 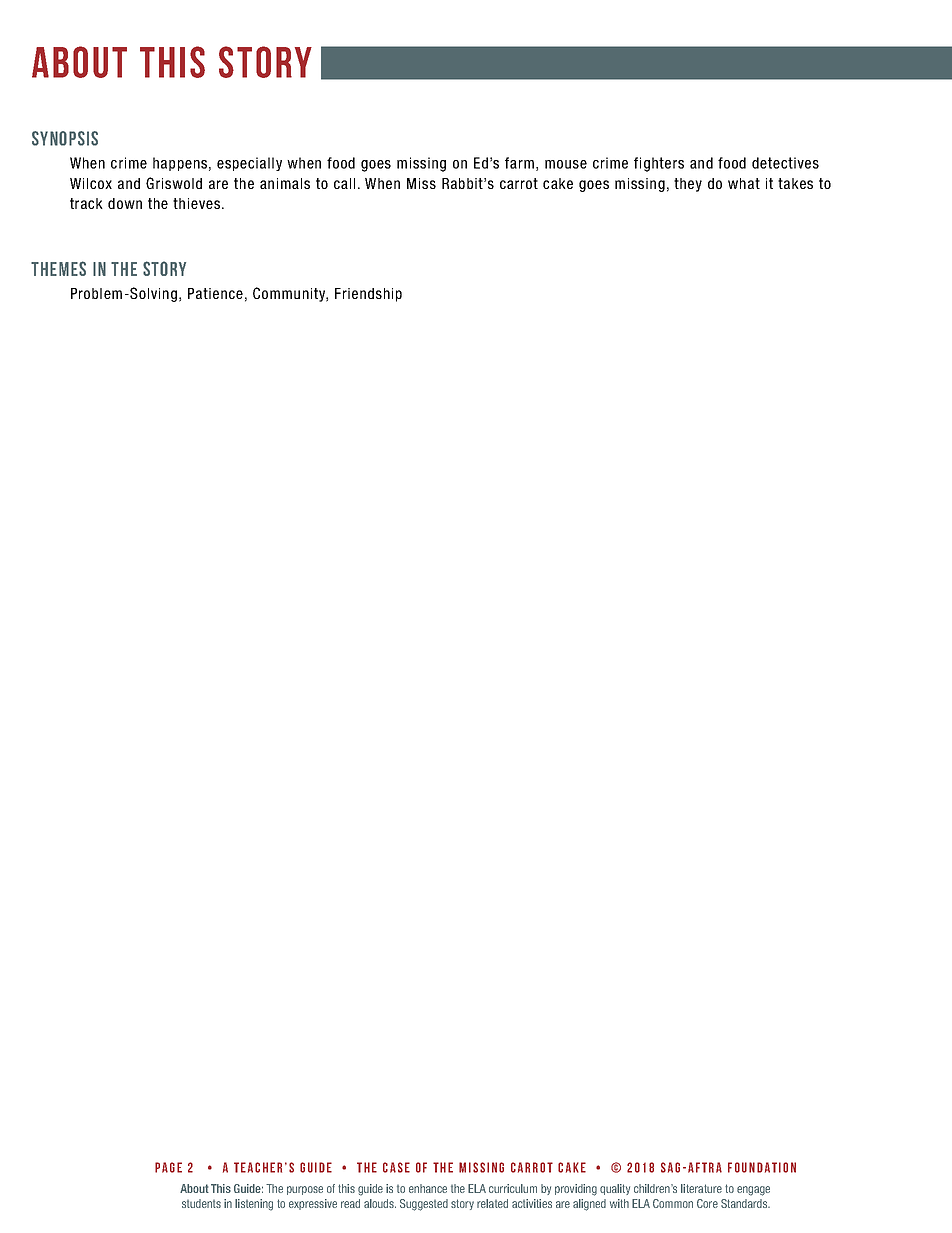 What do you see at coordinates (58, 268) in the screenshot?
I see `THEMES` at bounding box center [58, 268].
